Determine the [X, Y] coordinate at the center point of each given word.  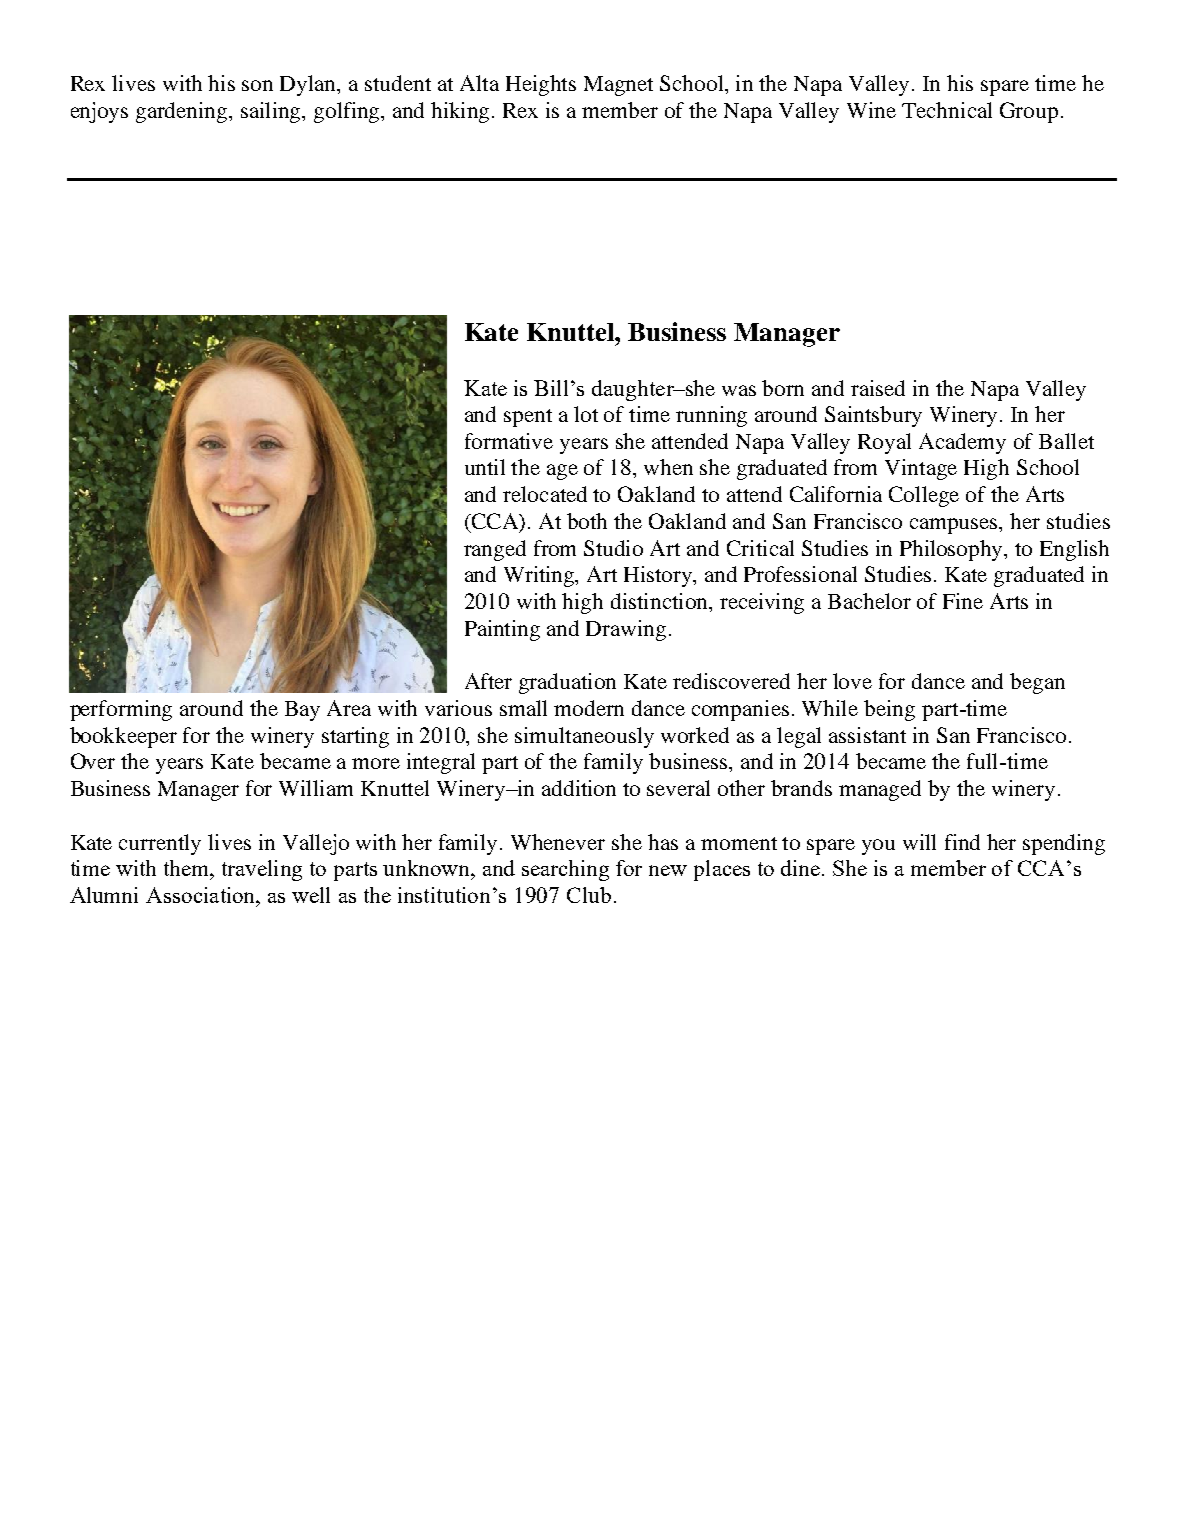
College [924, 496]
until [485, 467]
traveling [262, 870]
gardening [183, 112]
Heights [541, 85]
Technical [947, 110]
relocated [545, 494]
